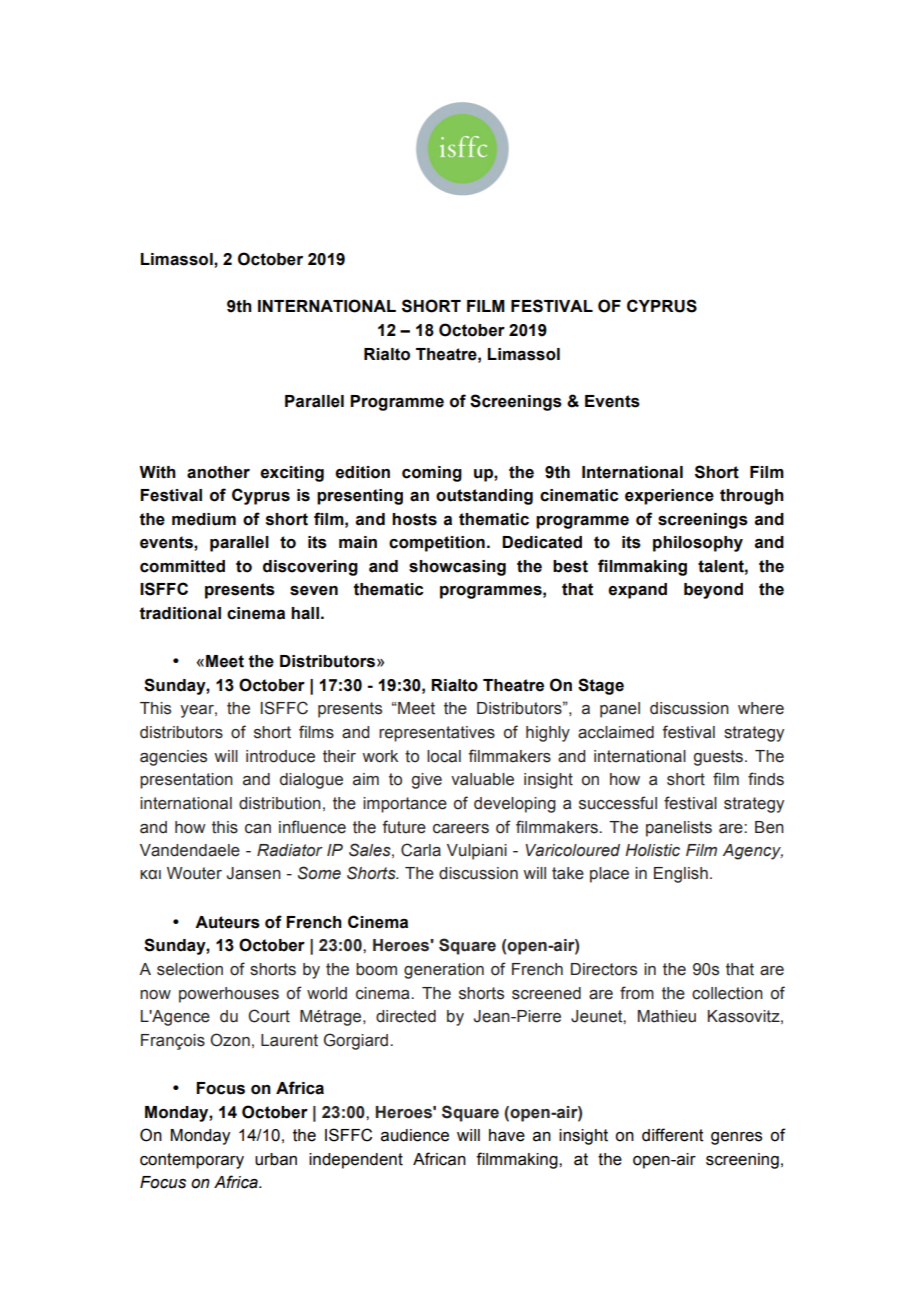 This document has height=1308, width=924. I want to click on experience, so click(669, 497).
